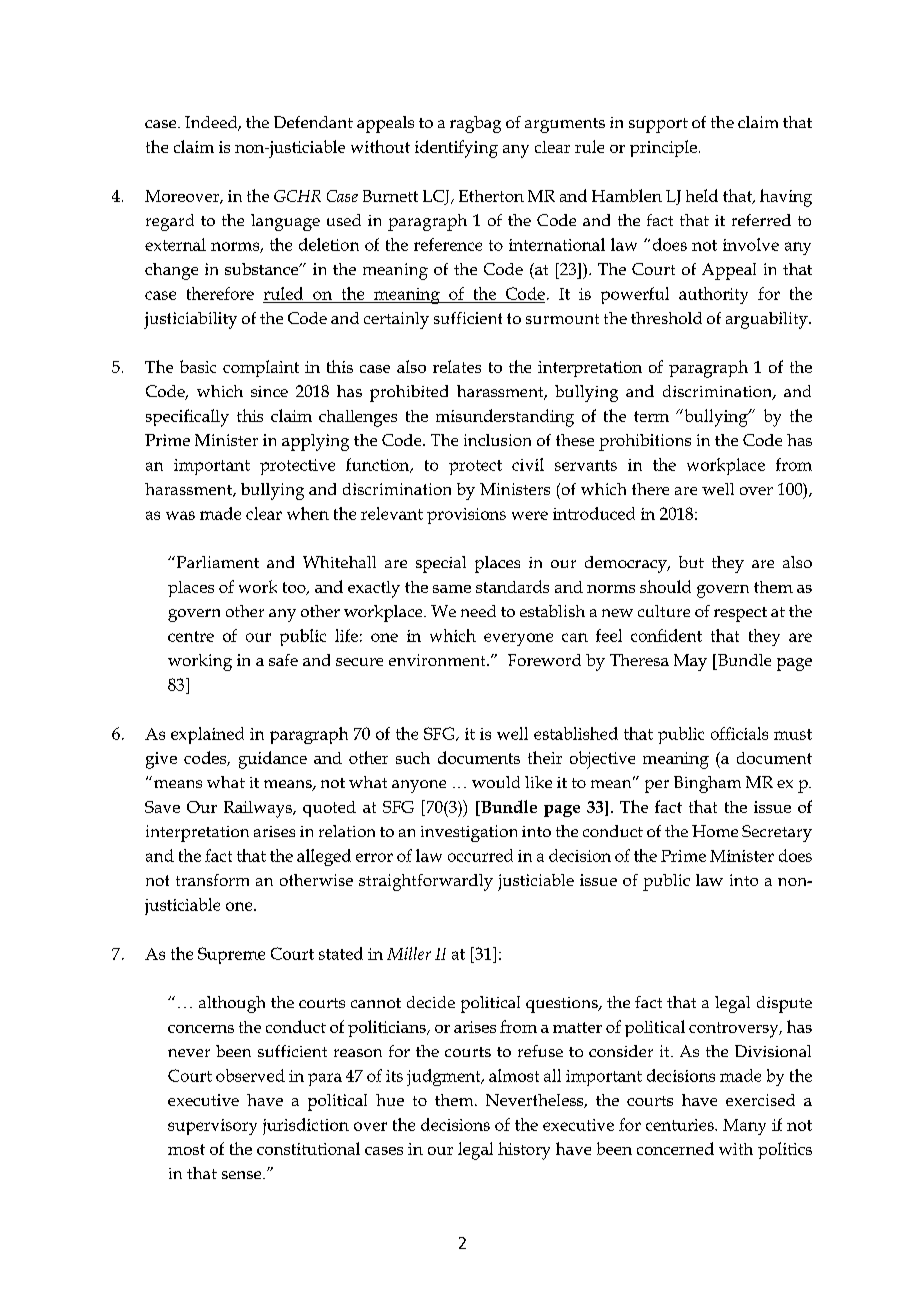 The height and width of the page is (1309, 924). Describe the element at coordinates (456, 149) in the page. I see `identifying` at that location.
